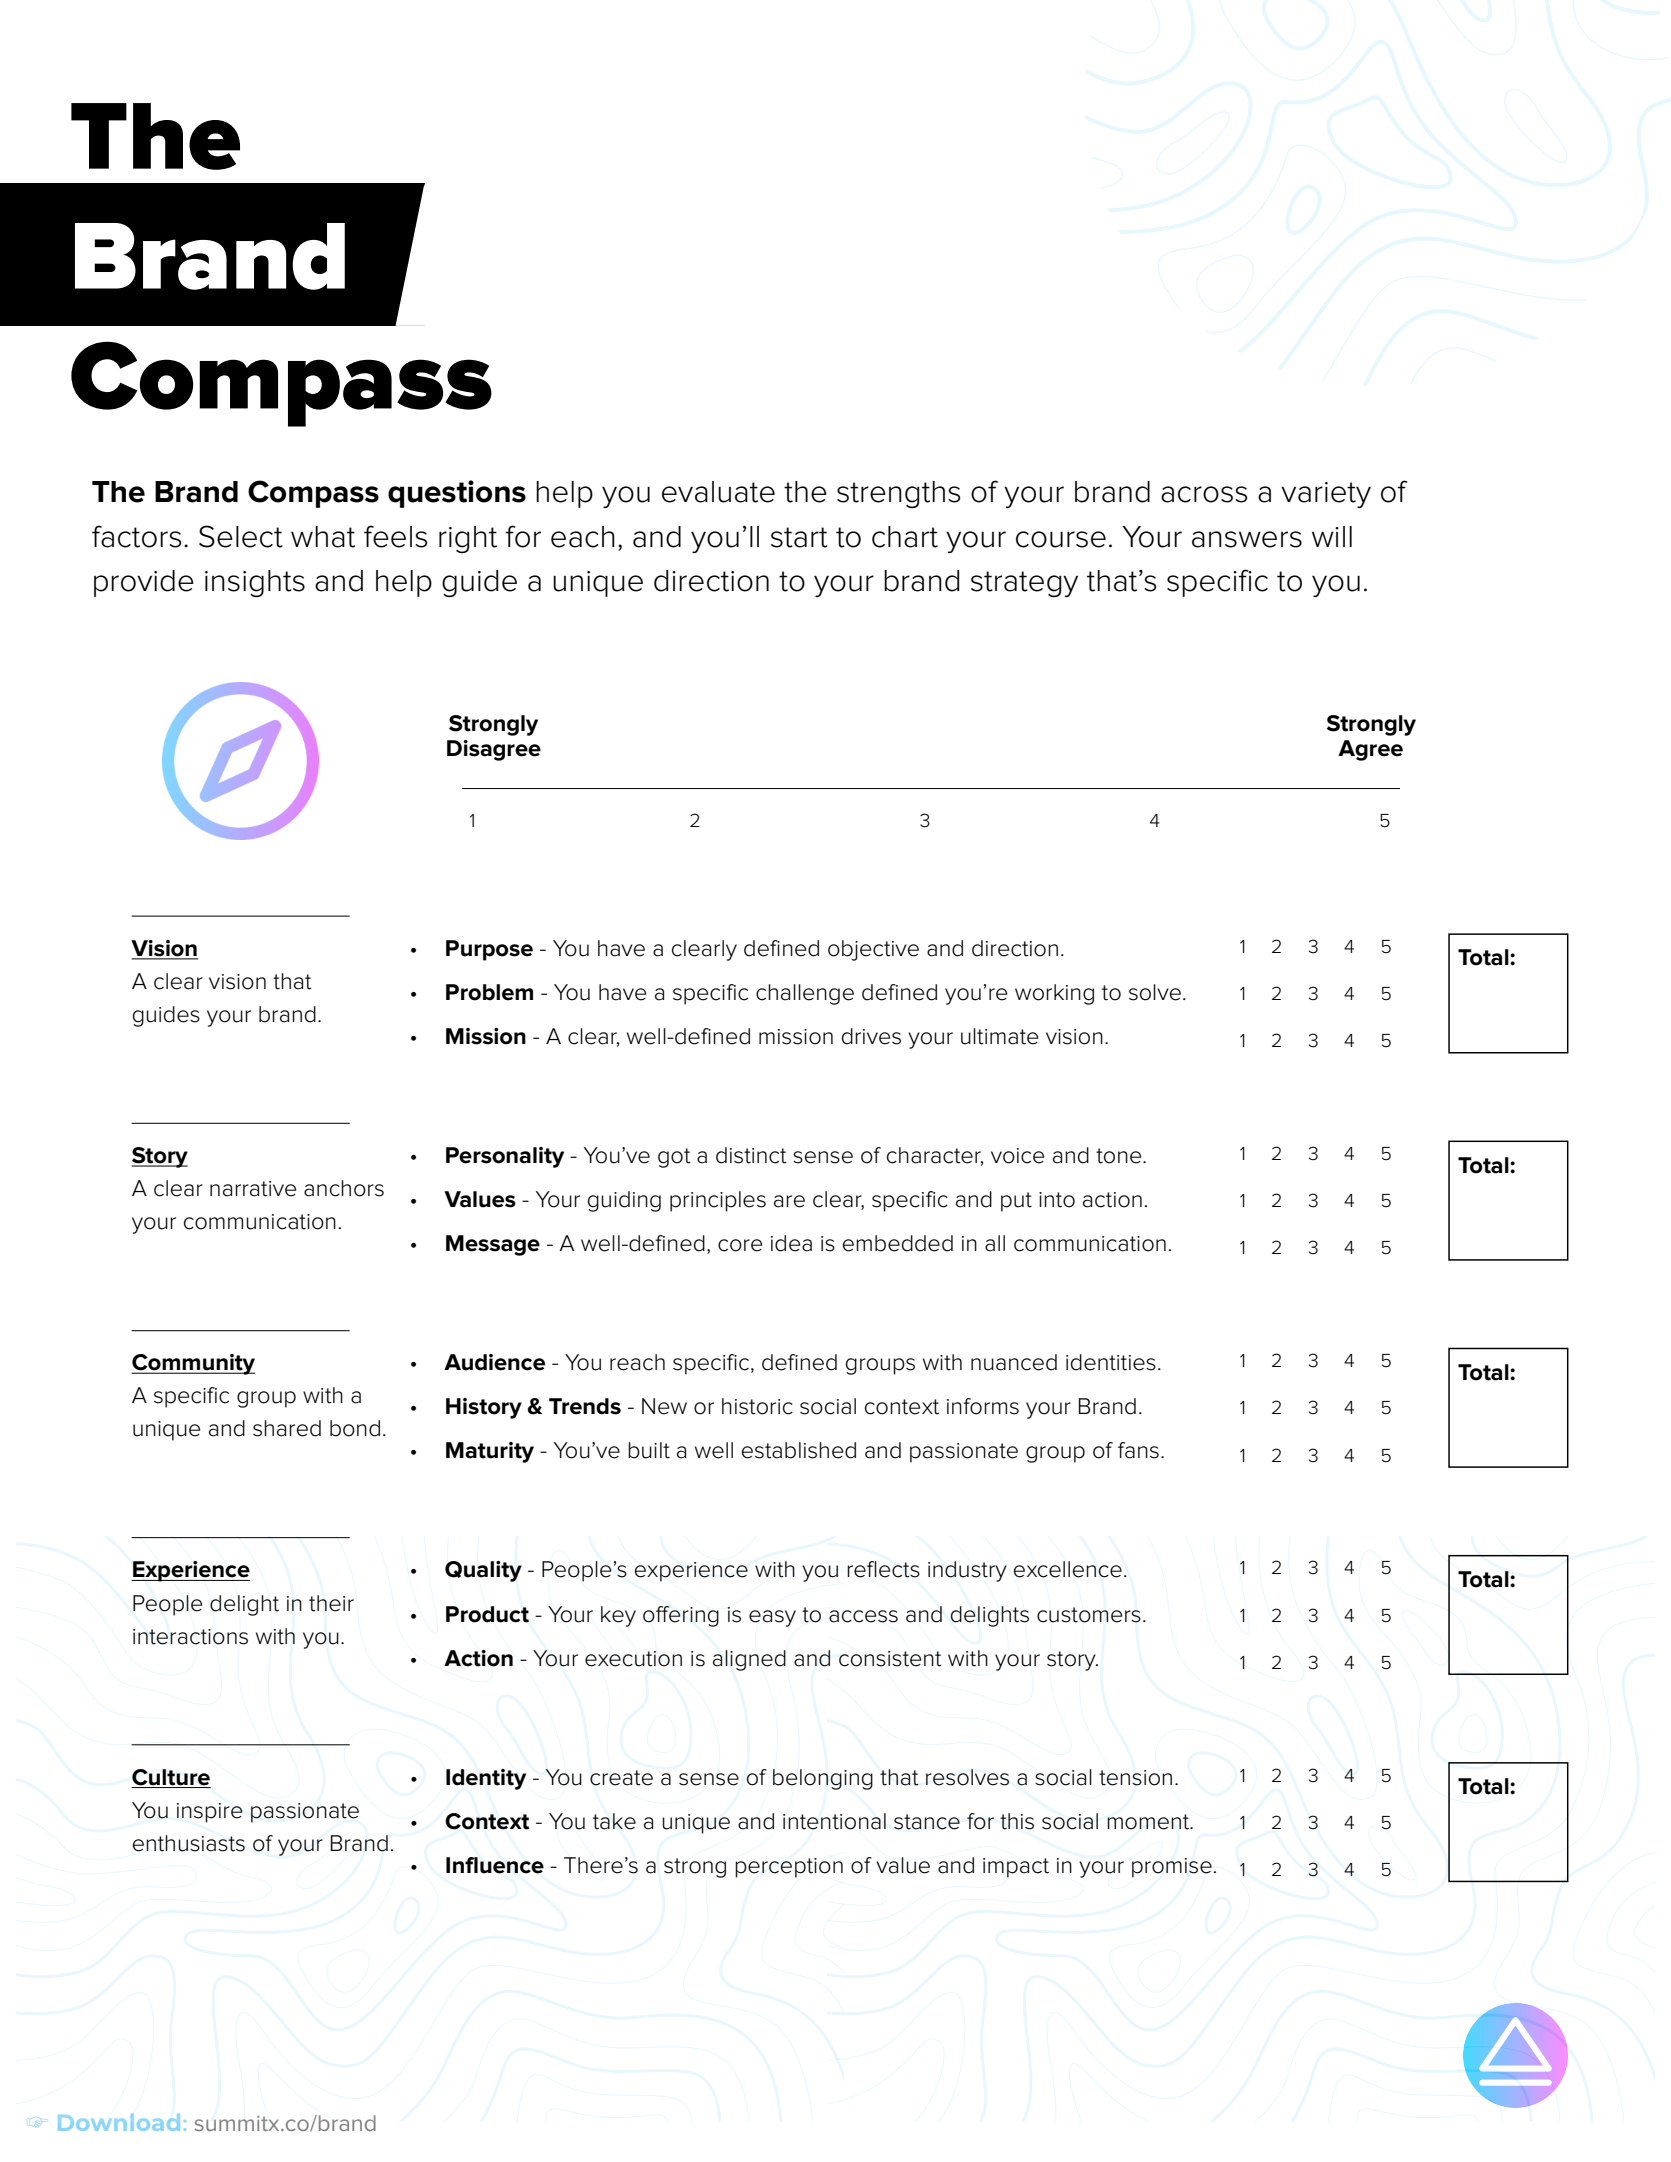 The width and height of the screenshot is (1671, 2162). What do you see at coordinates (193, 1364) in the screenshot?
I see `Community` at bounding box center [193, 1364].
